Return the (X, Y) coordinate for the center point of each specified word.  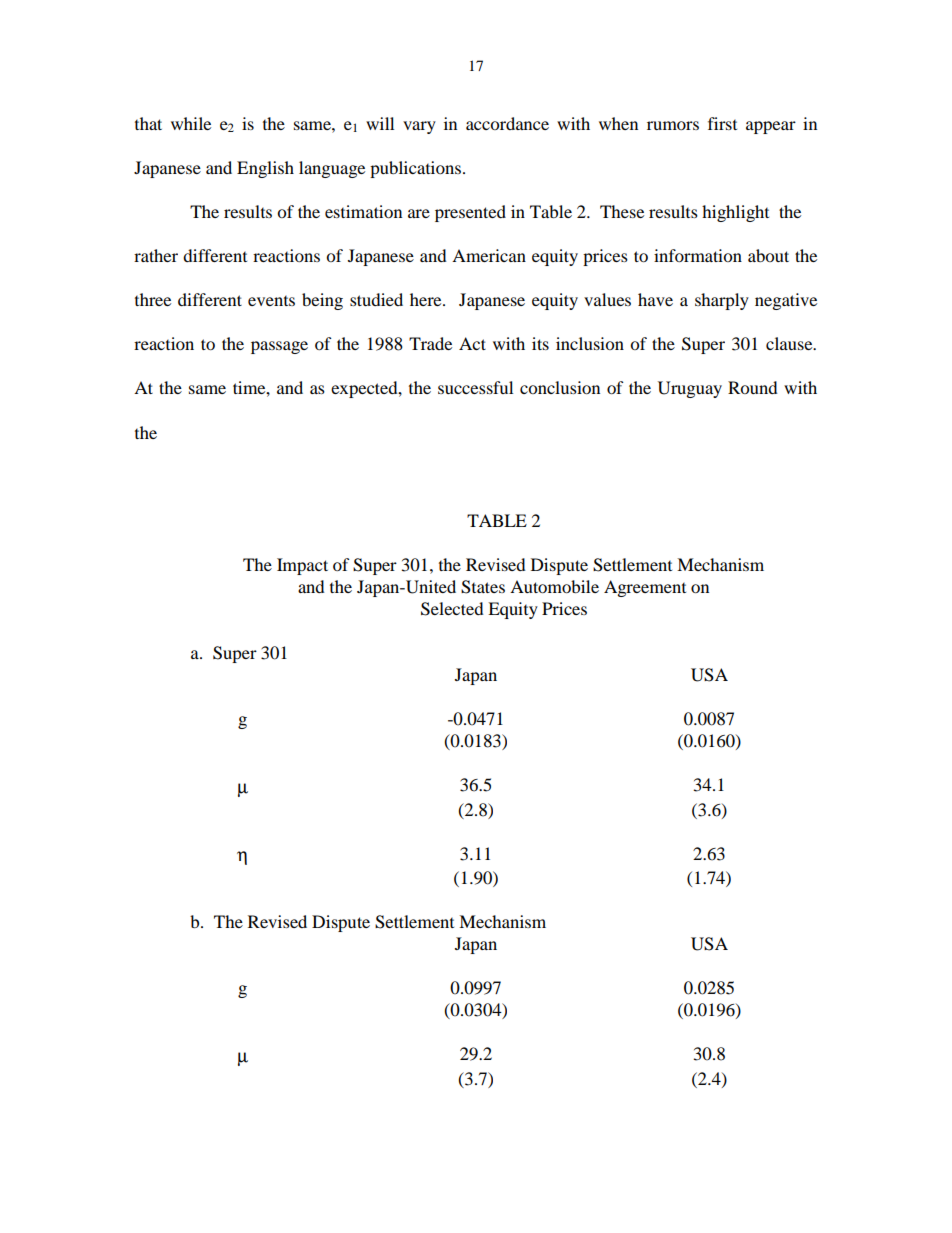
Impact (302, 566)
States (483, 587)
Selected (452, 609)
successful (475, 387)
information (698, 255)
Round (753, 387)
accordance (507, 123)
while (191, 123)
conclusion (560, 387)
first (722, 123)
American (489, 255)
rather (156, 255)
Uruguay (690, 389)
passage (279, 347)
